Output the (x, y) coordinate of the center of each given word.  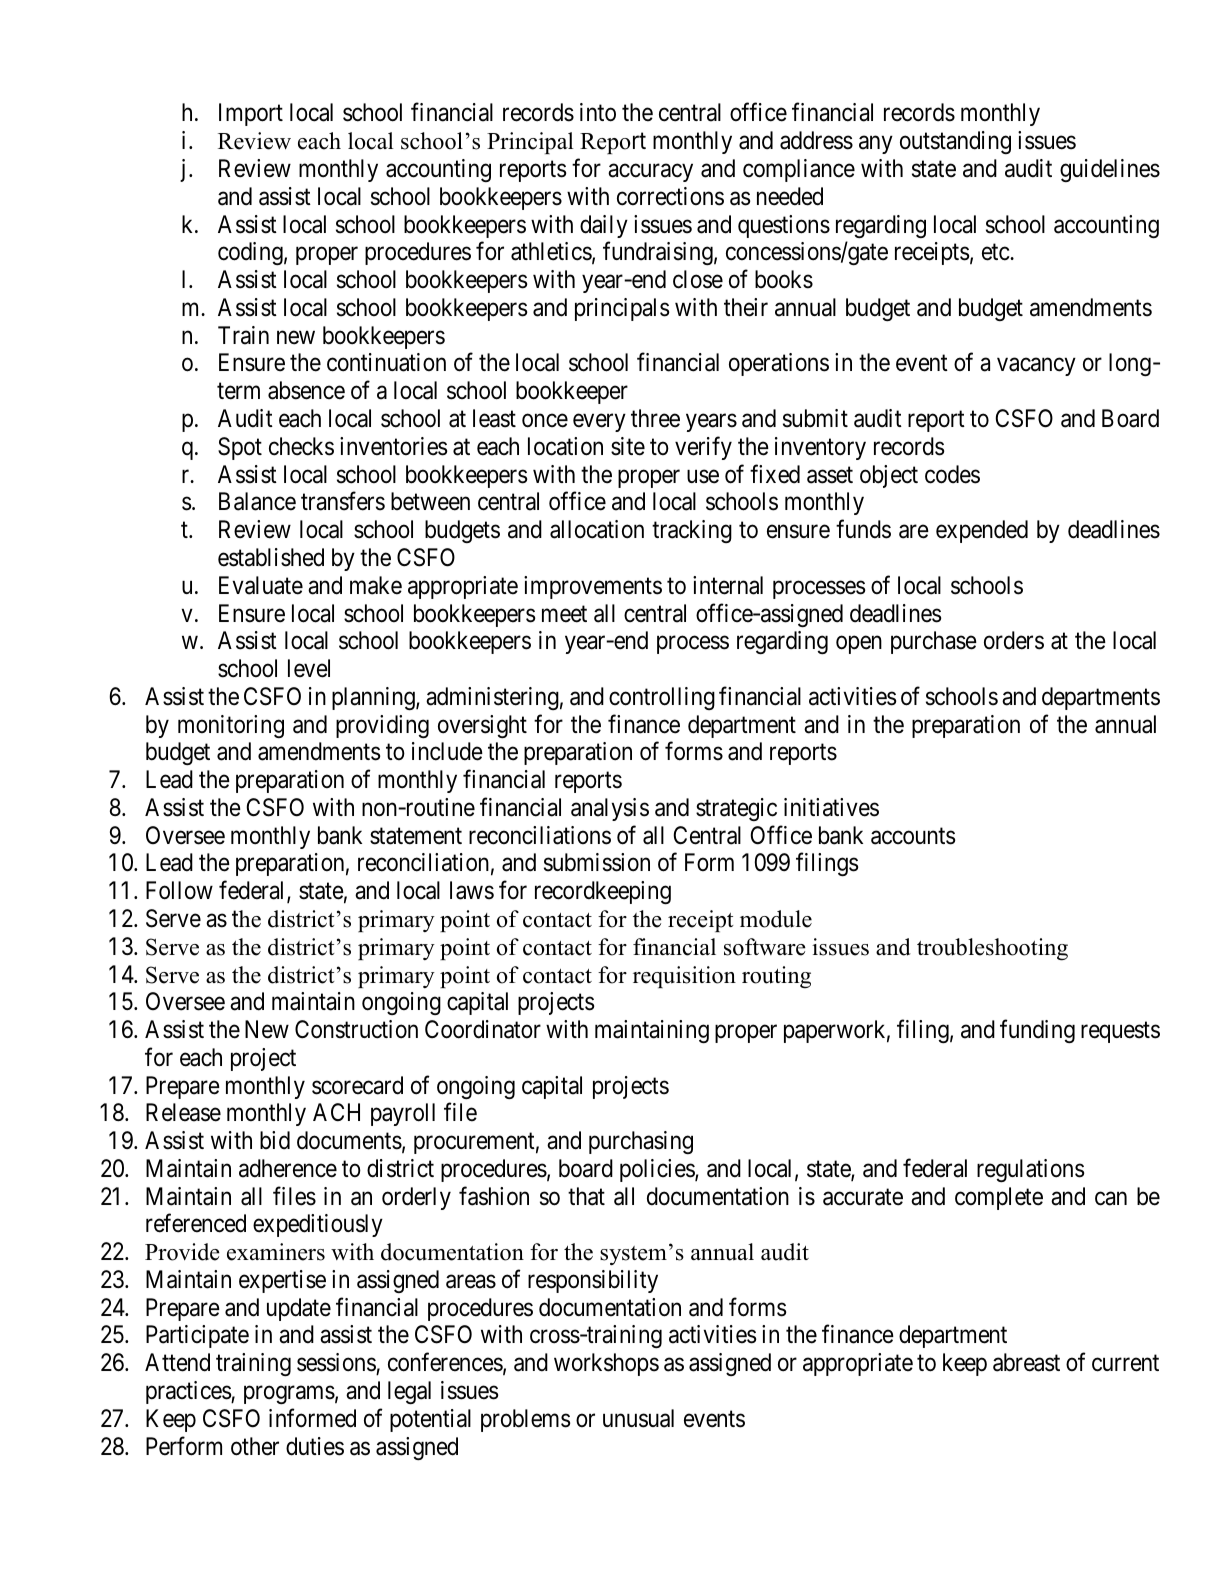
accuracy (650, 173)
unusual (638, 1418)
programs (289, 1395)
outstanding (955, 142)
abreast (1026, 1362)
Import (251, 115)
